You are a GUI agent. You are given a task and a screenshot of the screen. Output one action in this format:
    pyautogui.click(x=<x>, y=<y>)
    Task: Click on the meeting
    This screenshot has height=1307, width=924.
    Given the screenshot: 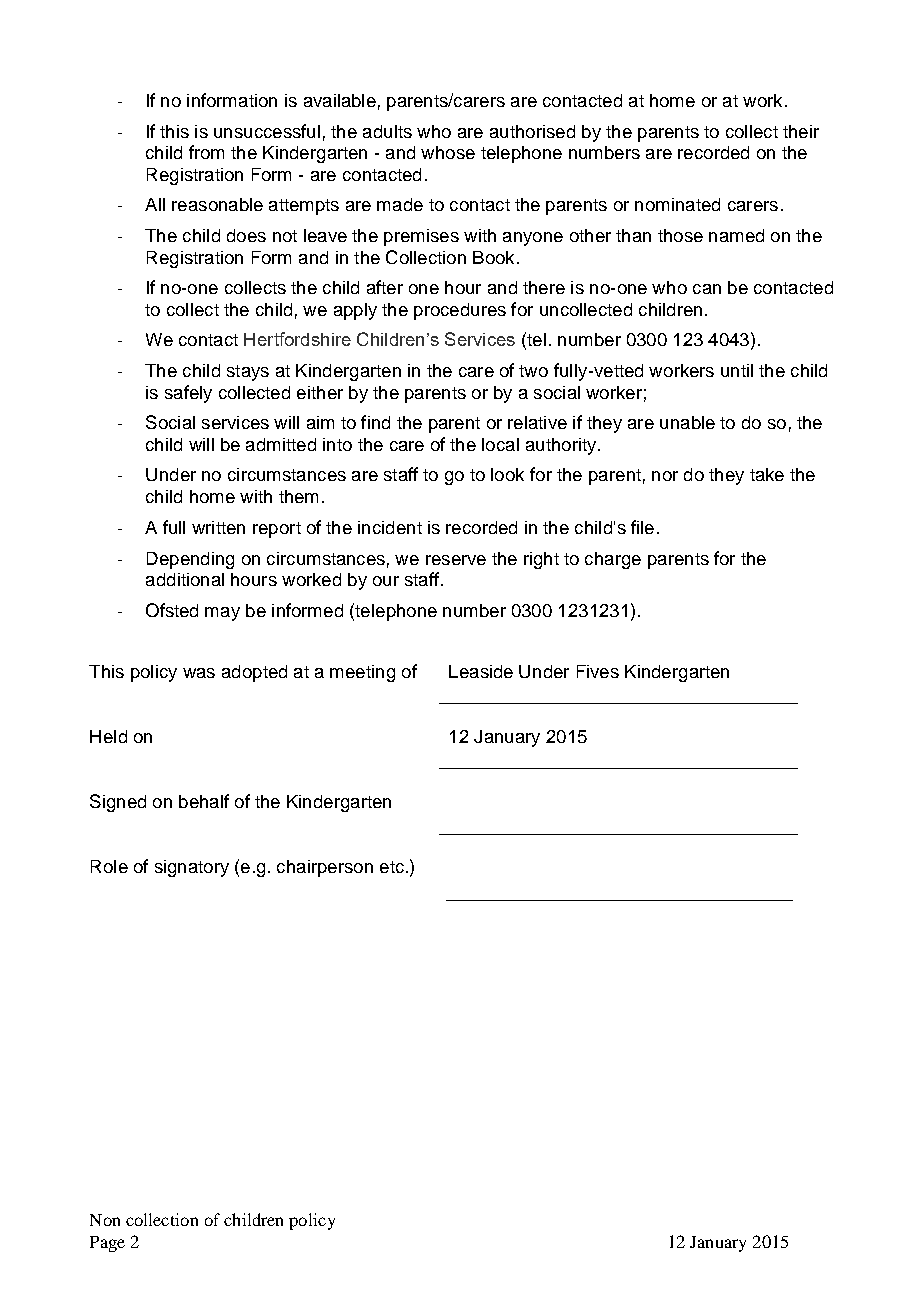 What is the action you would take?
    pyautogui.click(x=362, y=673)
